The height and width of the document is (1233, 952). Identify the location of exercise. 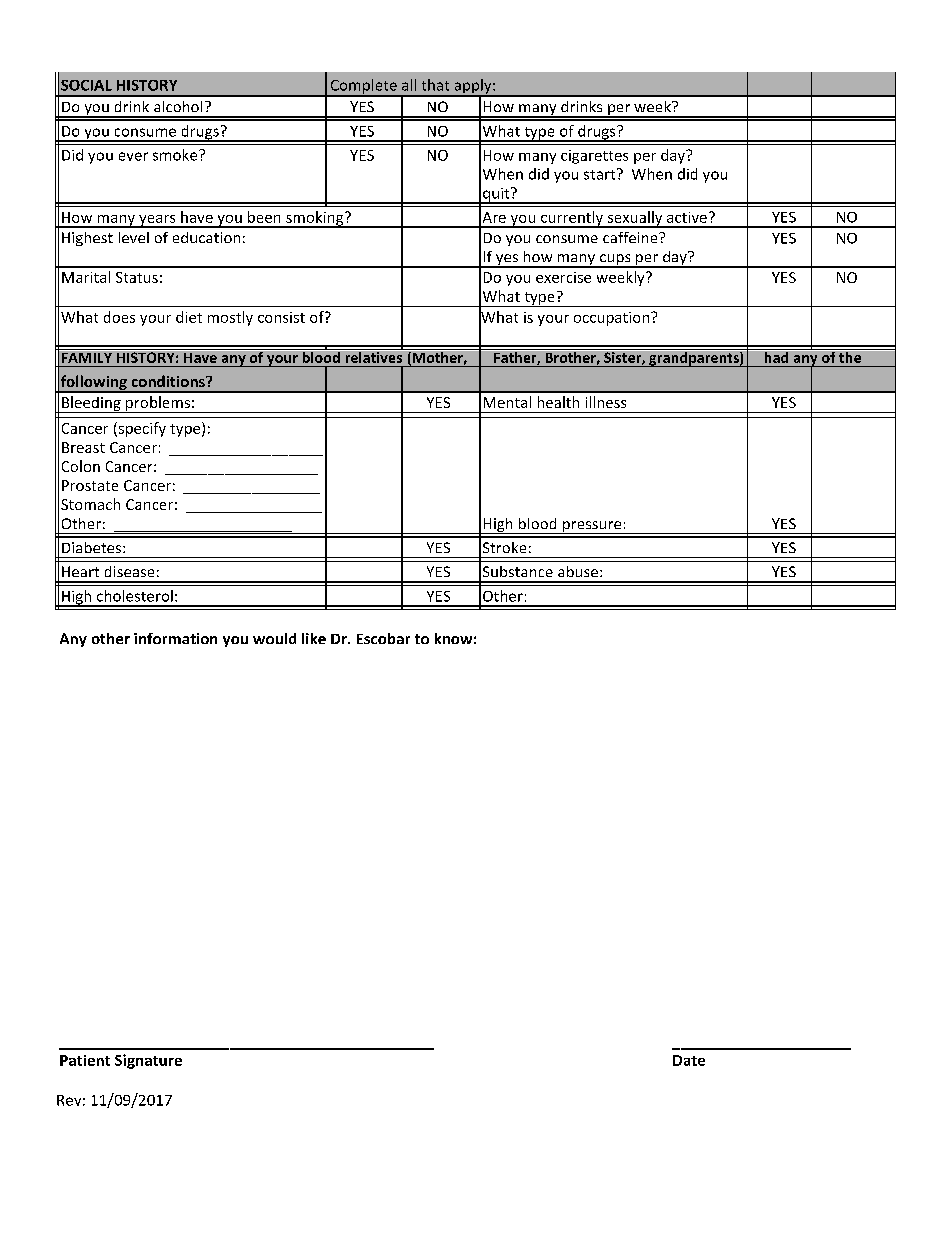
(563, 277).
